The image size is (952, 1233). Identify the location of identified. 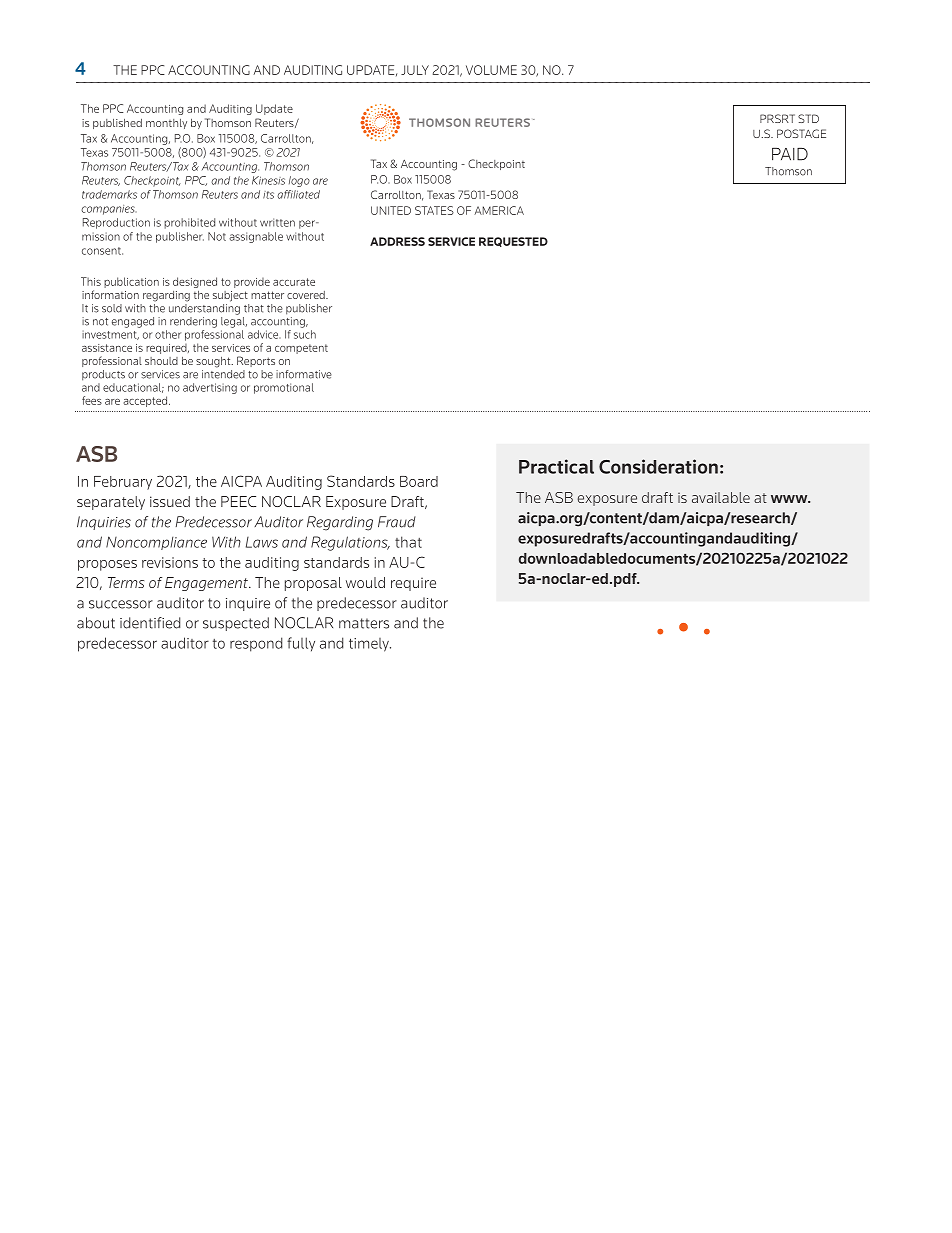
(150, 623).
